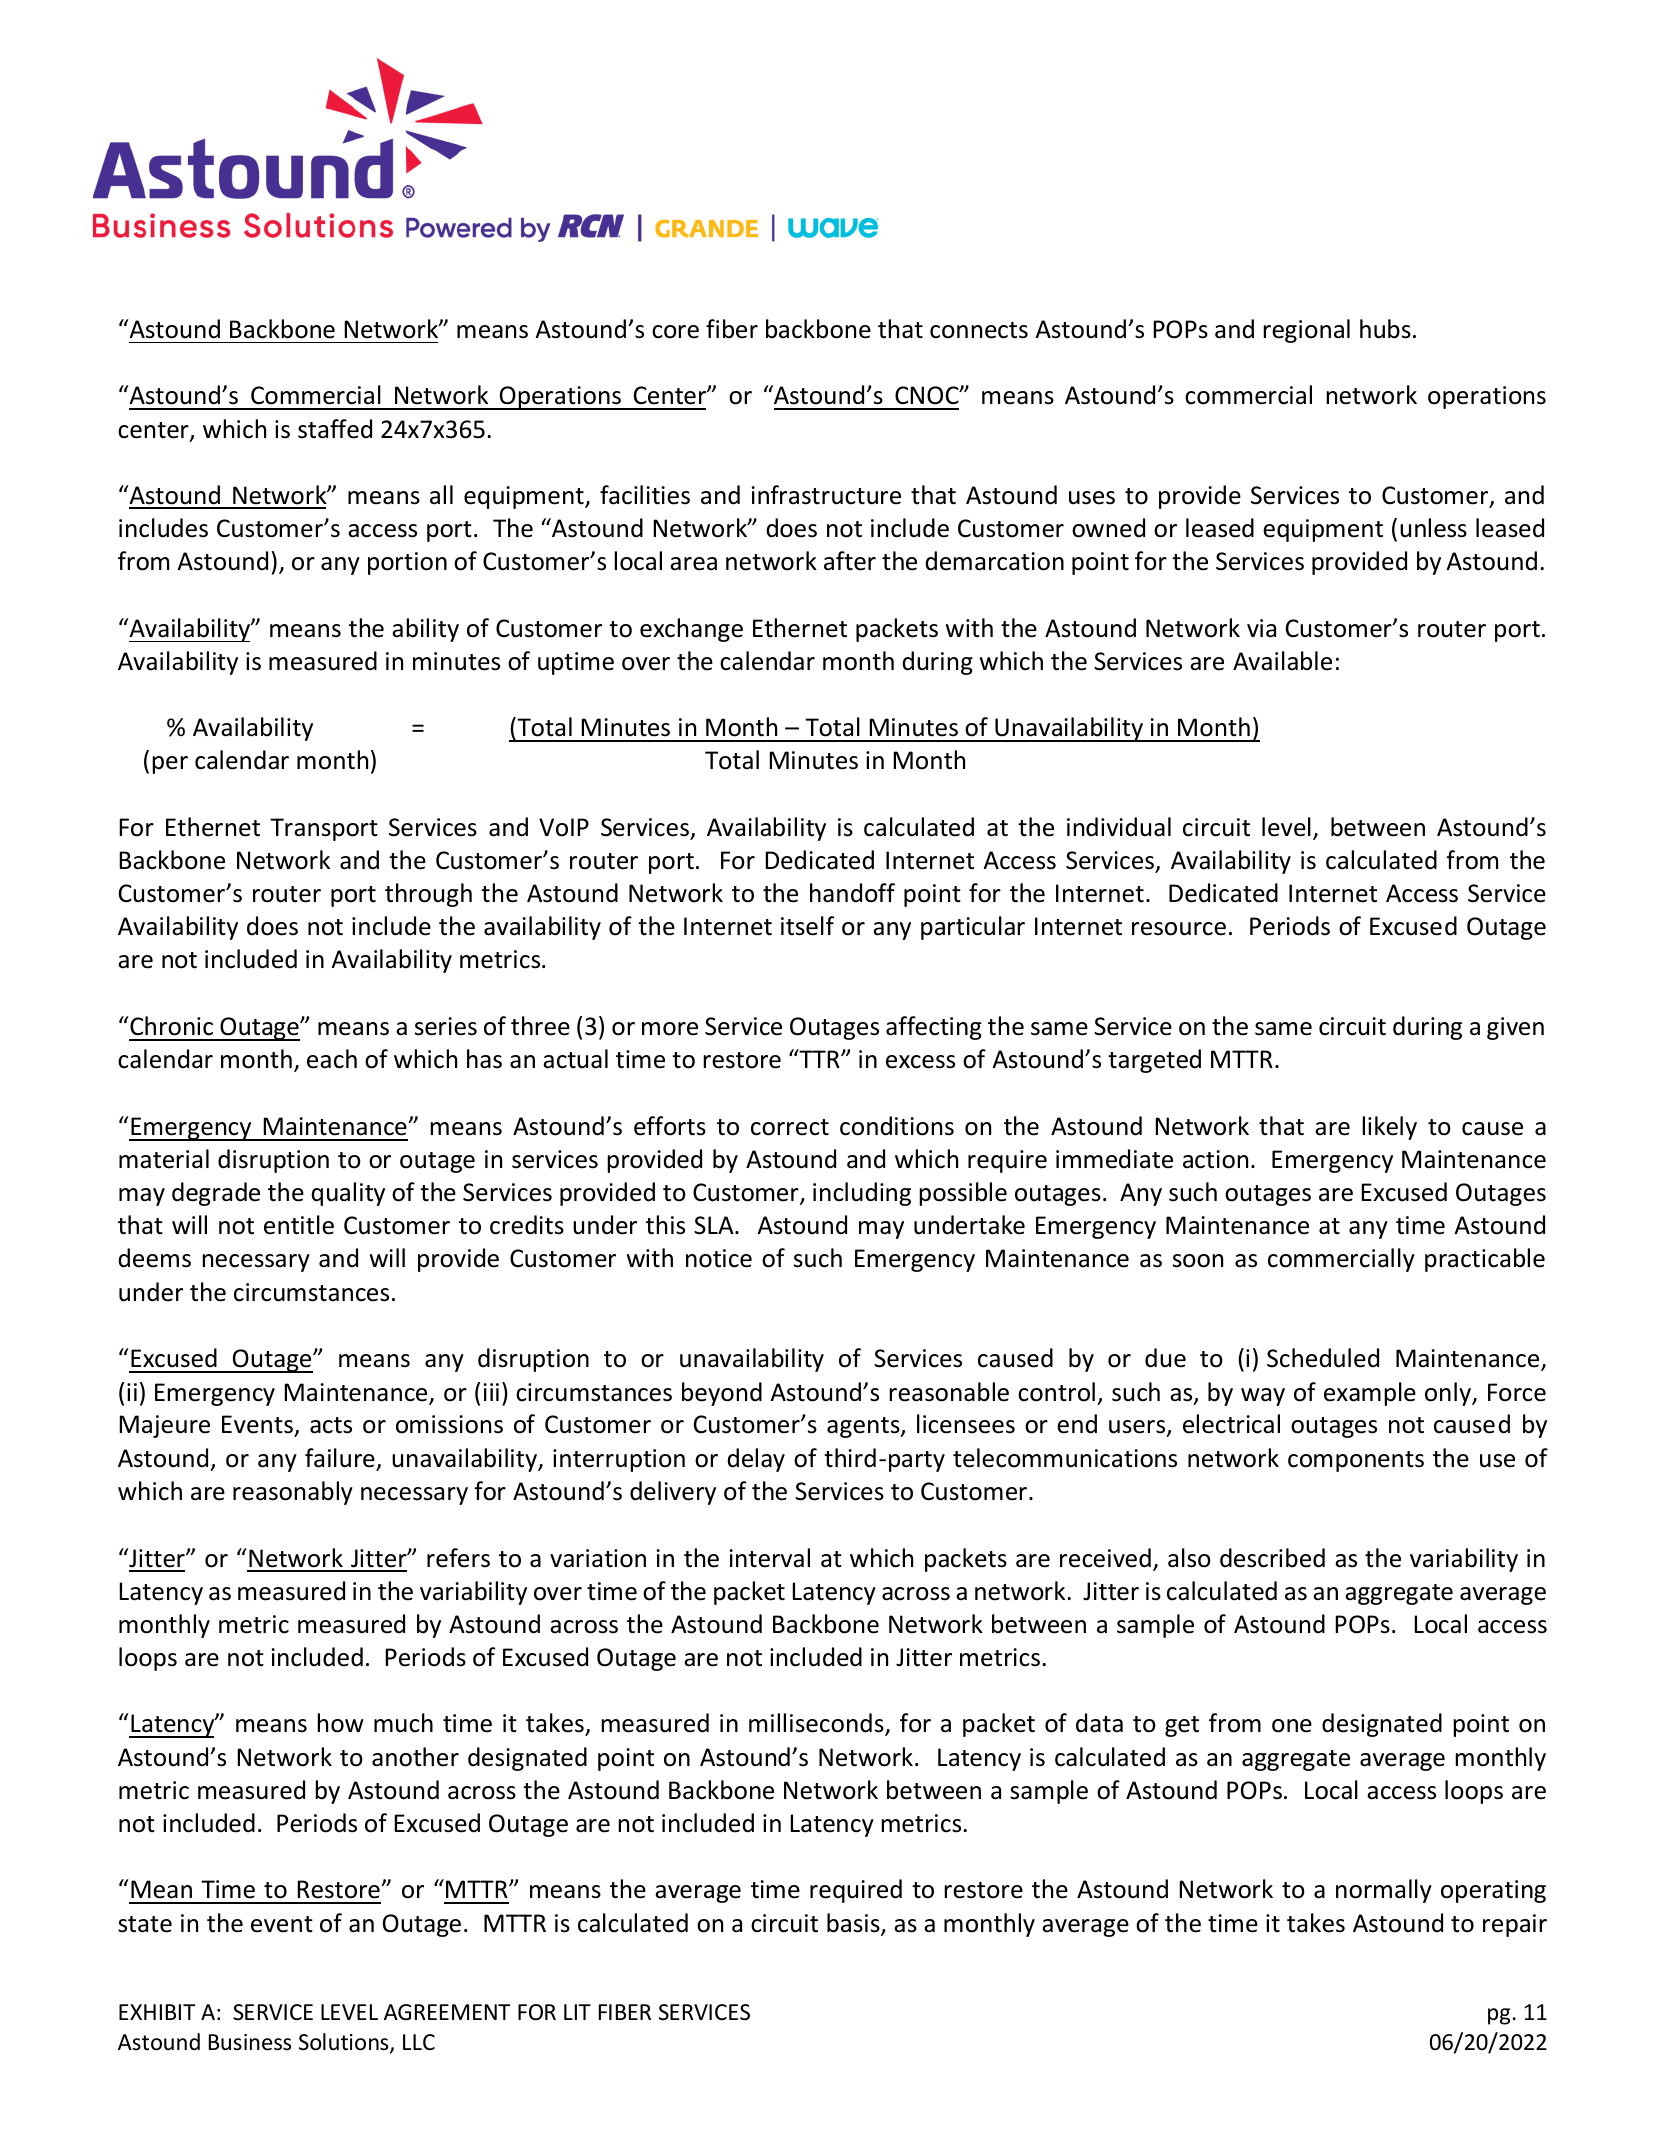 Image resolution: width=1664 pixels, height=2154 pixels. Describe the element at coordinates (345, 2043) in the screenshot. I see `Solutions` at that location.
